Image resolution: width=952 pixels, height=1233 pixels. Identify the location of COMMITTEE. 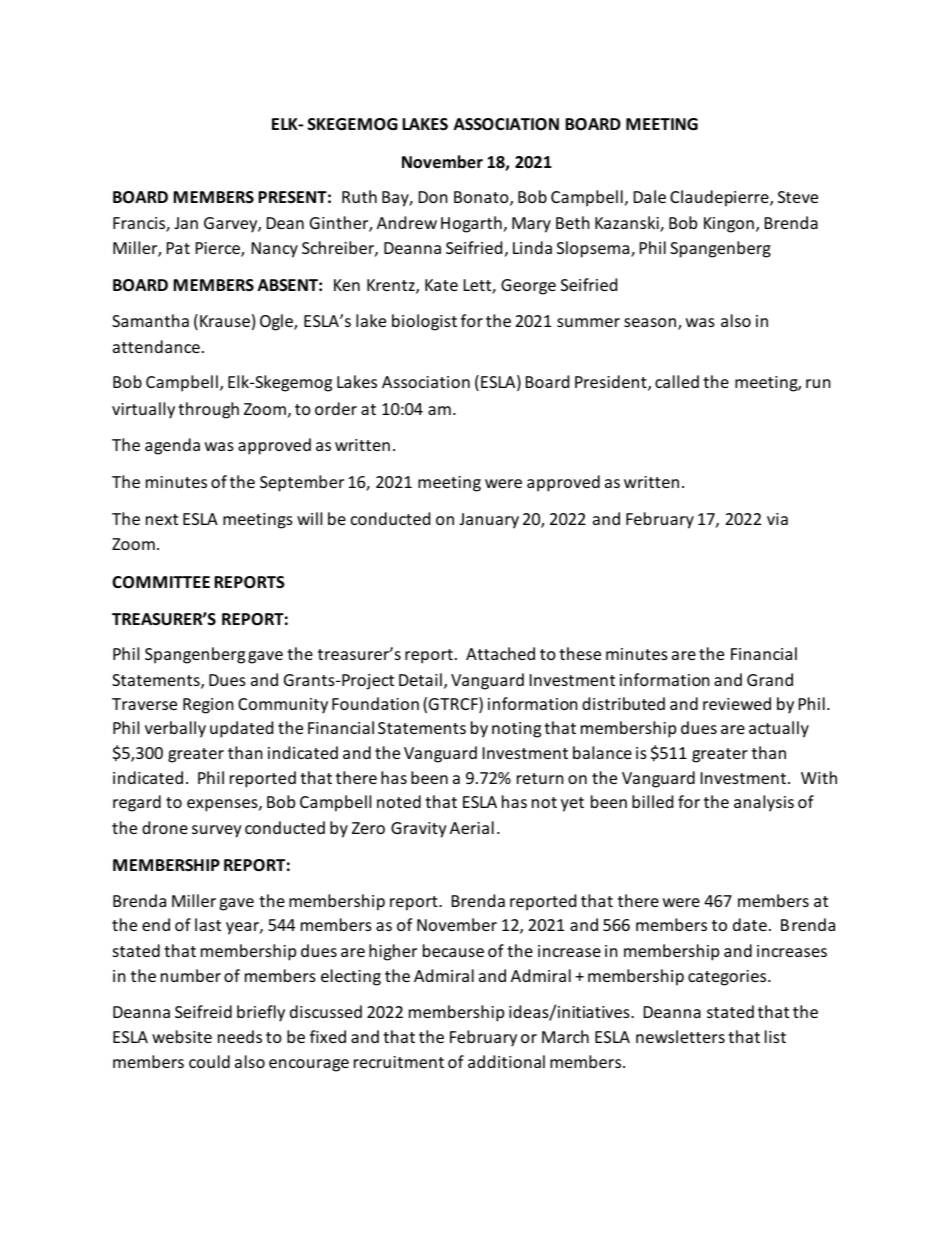
(161, 582).
